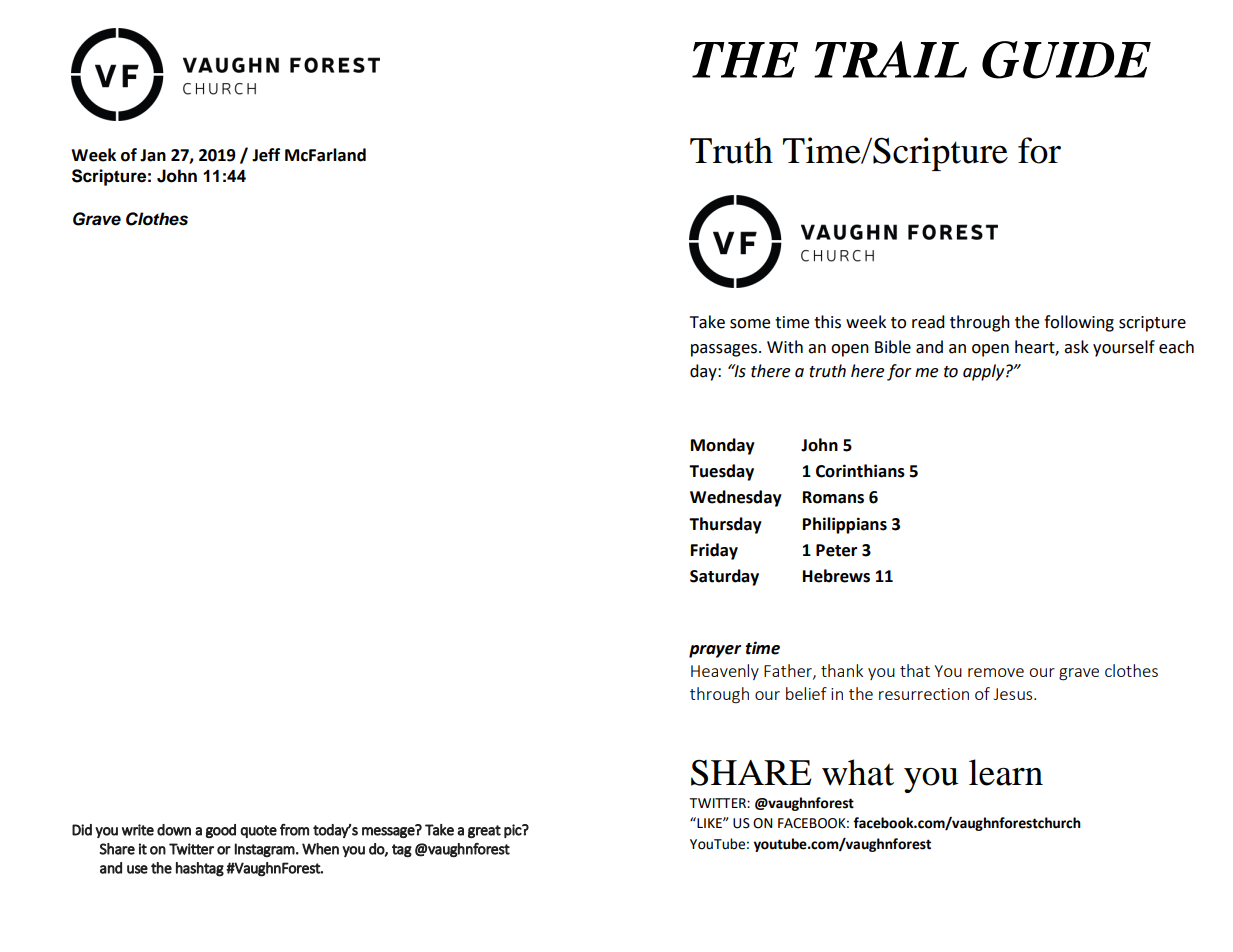  Describe the element at coordinates (721, 472) in the image. I see `Tuesday` at that location.
